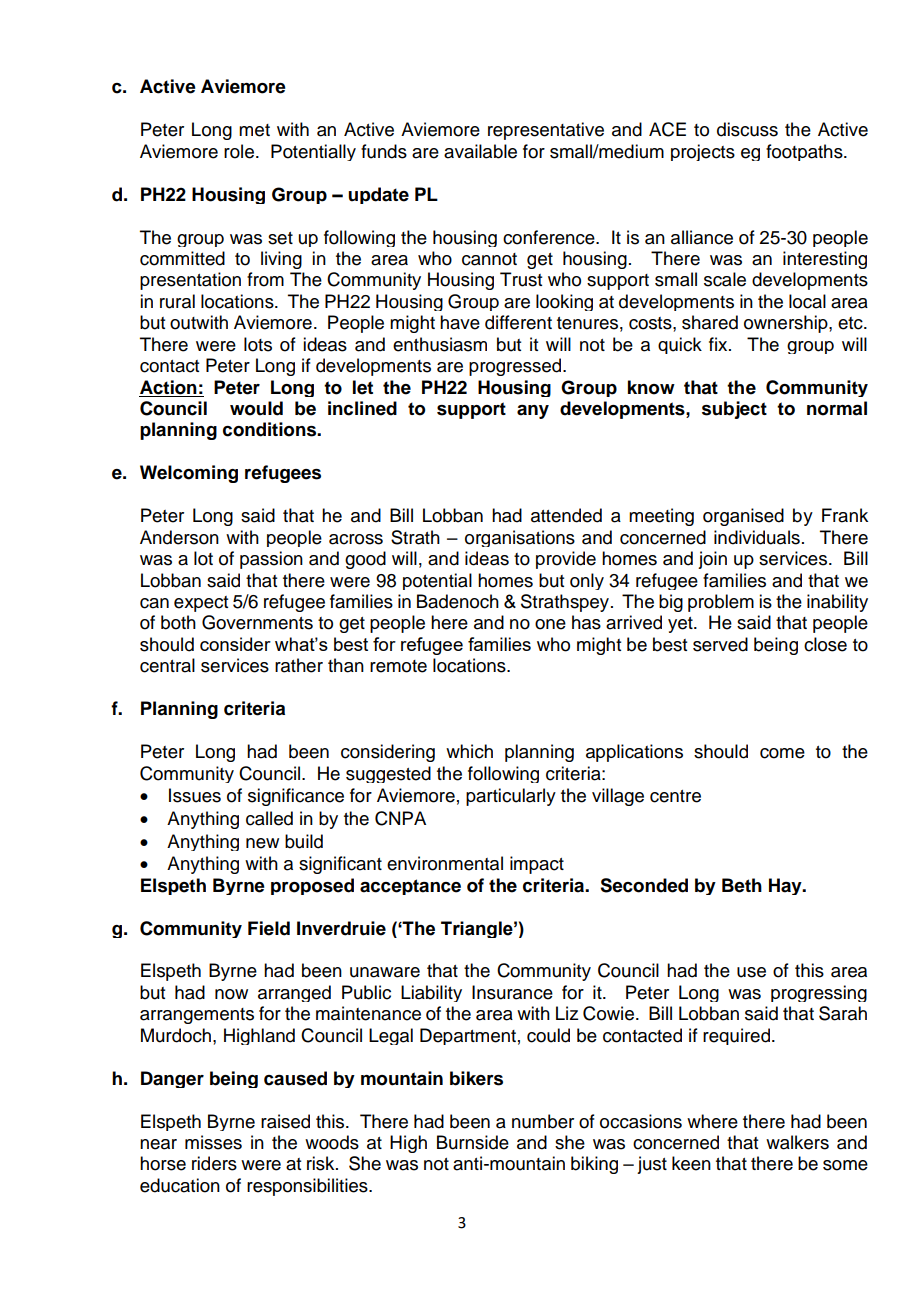 The image size is (924, 1308). Describe the element at coordinates (797, 1142) in the screenshot. I see `walkers` at that location.
